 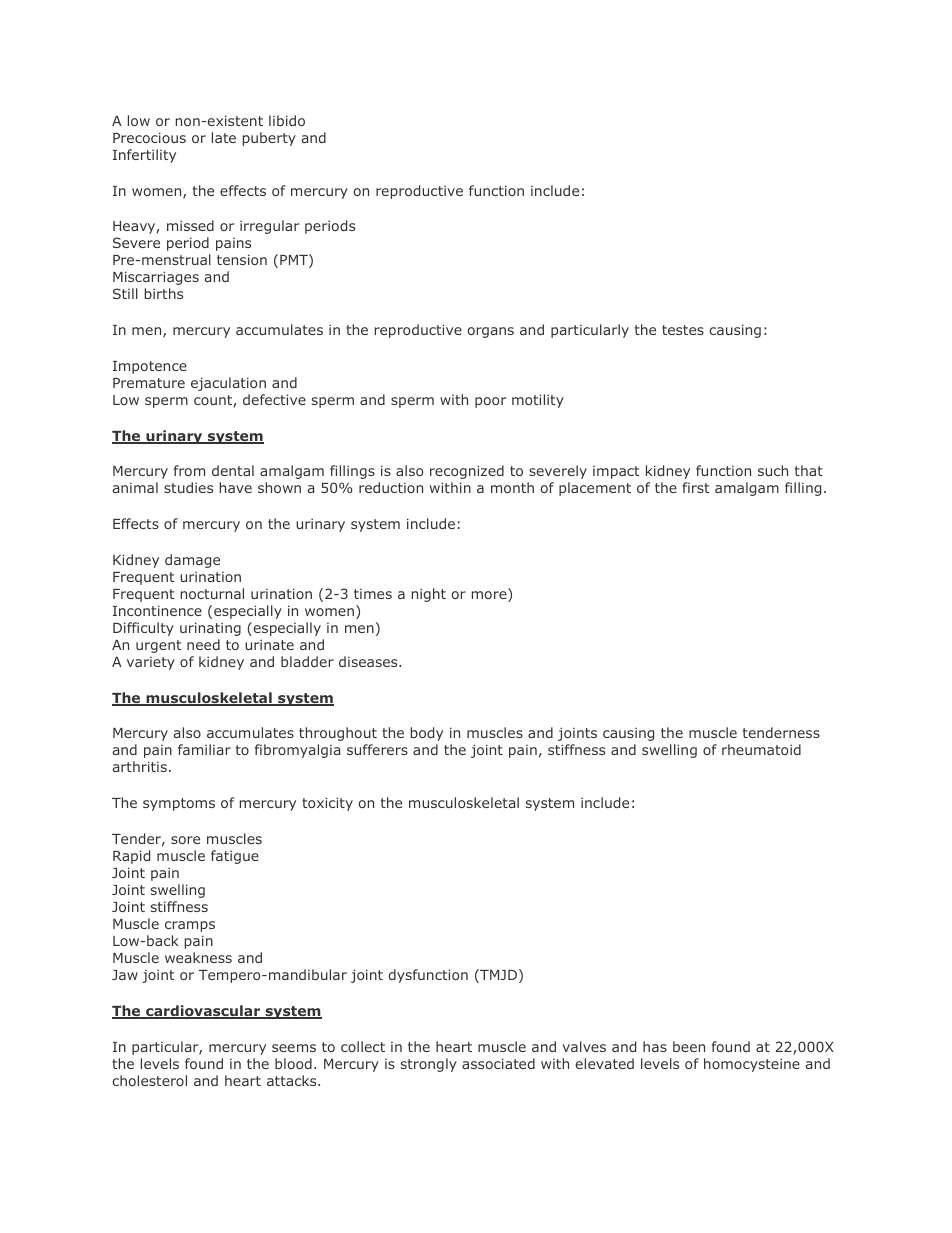 What do you see at coordinates (203, 1012) in the screenshot?
I see `cardiovascular` at bounding box center [203, 1012].
